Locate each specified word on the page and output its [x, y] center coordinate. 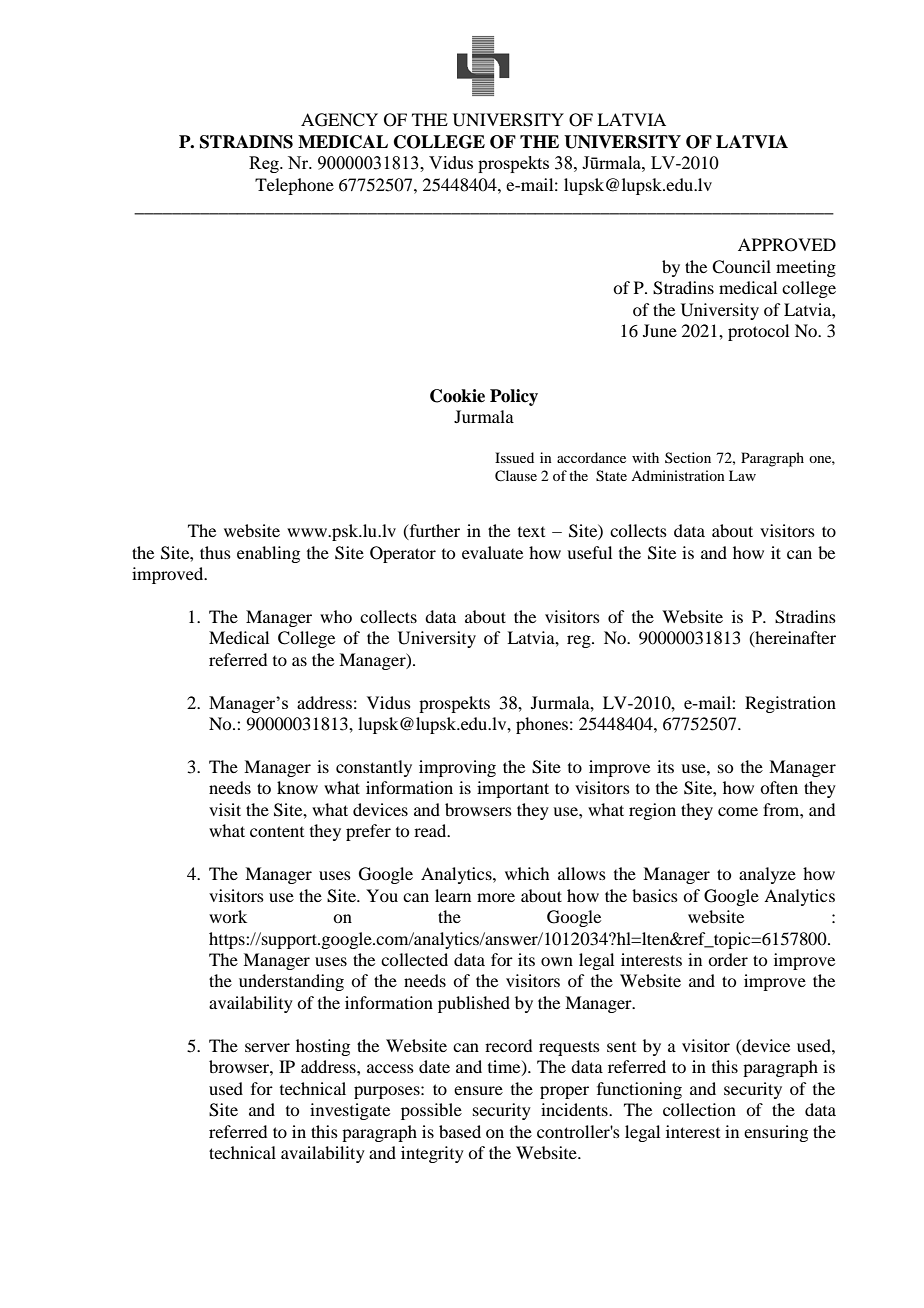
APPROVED [787, 245]
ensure [478, 1090]
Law [742, 475]
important [513, 789]
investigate [350, 1111]
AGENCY [339, 120]
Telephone [294, 186]
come [738, 811]
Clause [516, 476]
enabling [268, 554]
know [297, 787]
